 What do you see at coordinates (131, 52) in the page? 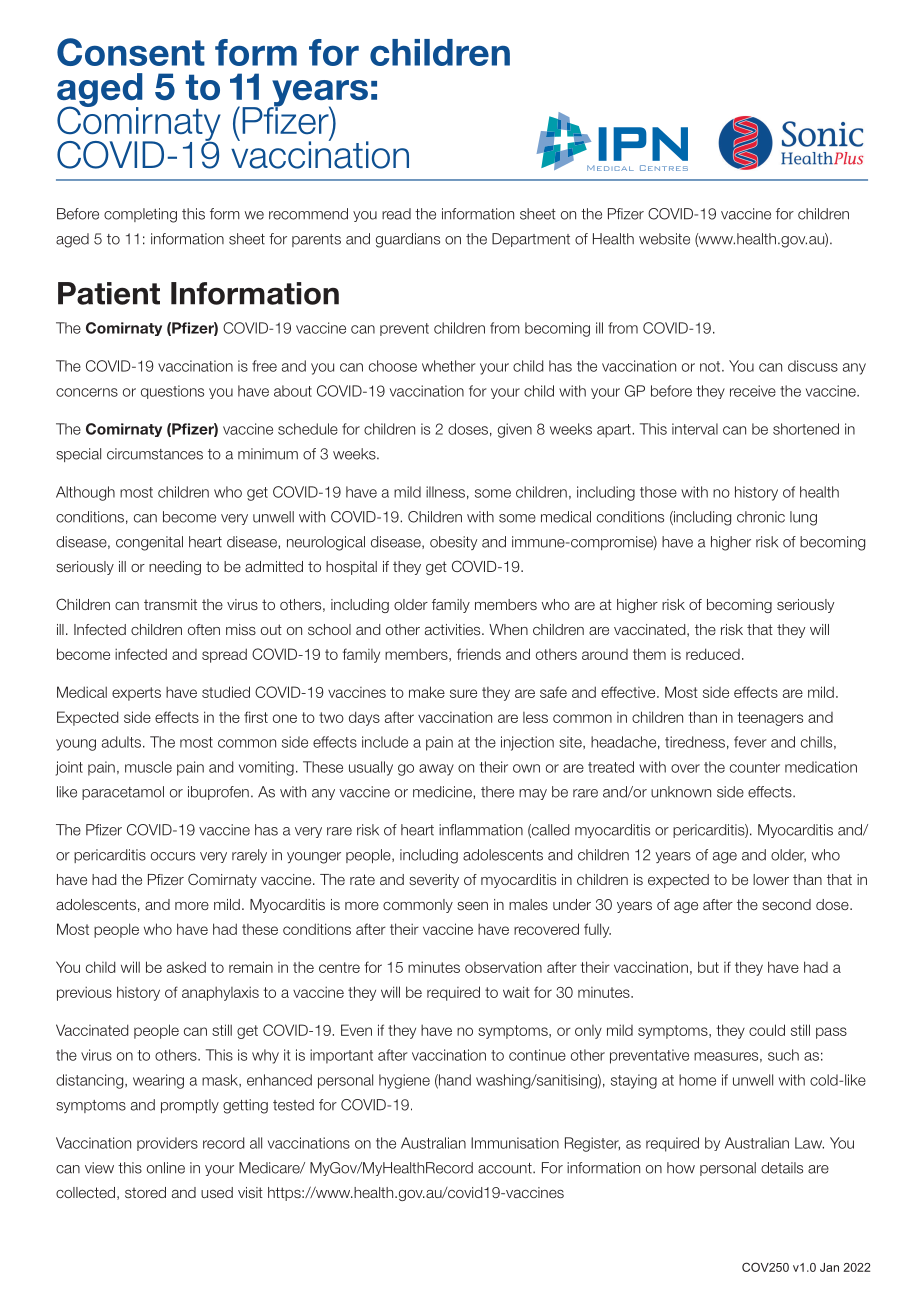
I see `Consent` at bounding box center [131, 52].
